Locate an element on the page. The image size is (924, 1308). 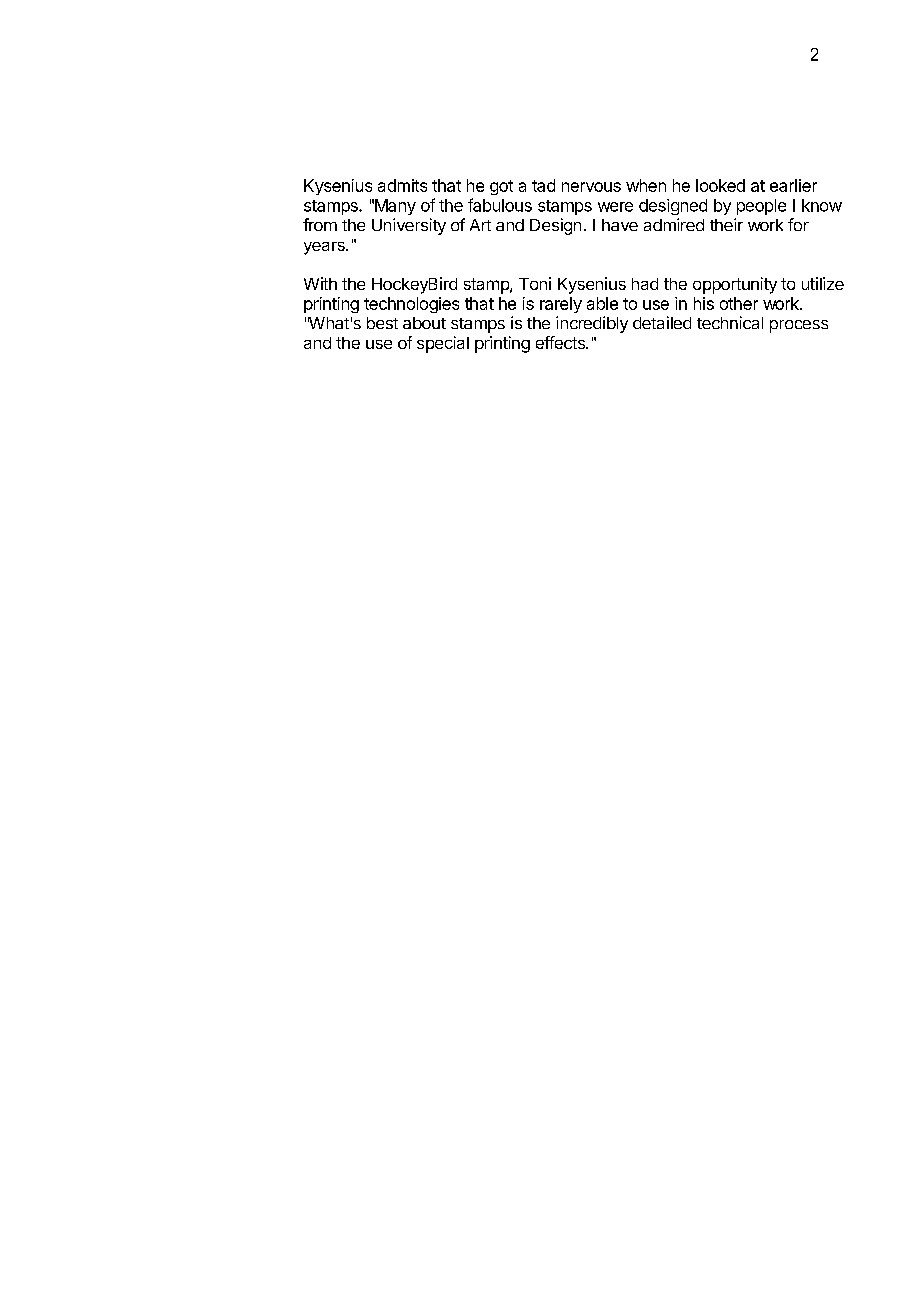
opportunity is located at coordinates (735, 285).
